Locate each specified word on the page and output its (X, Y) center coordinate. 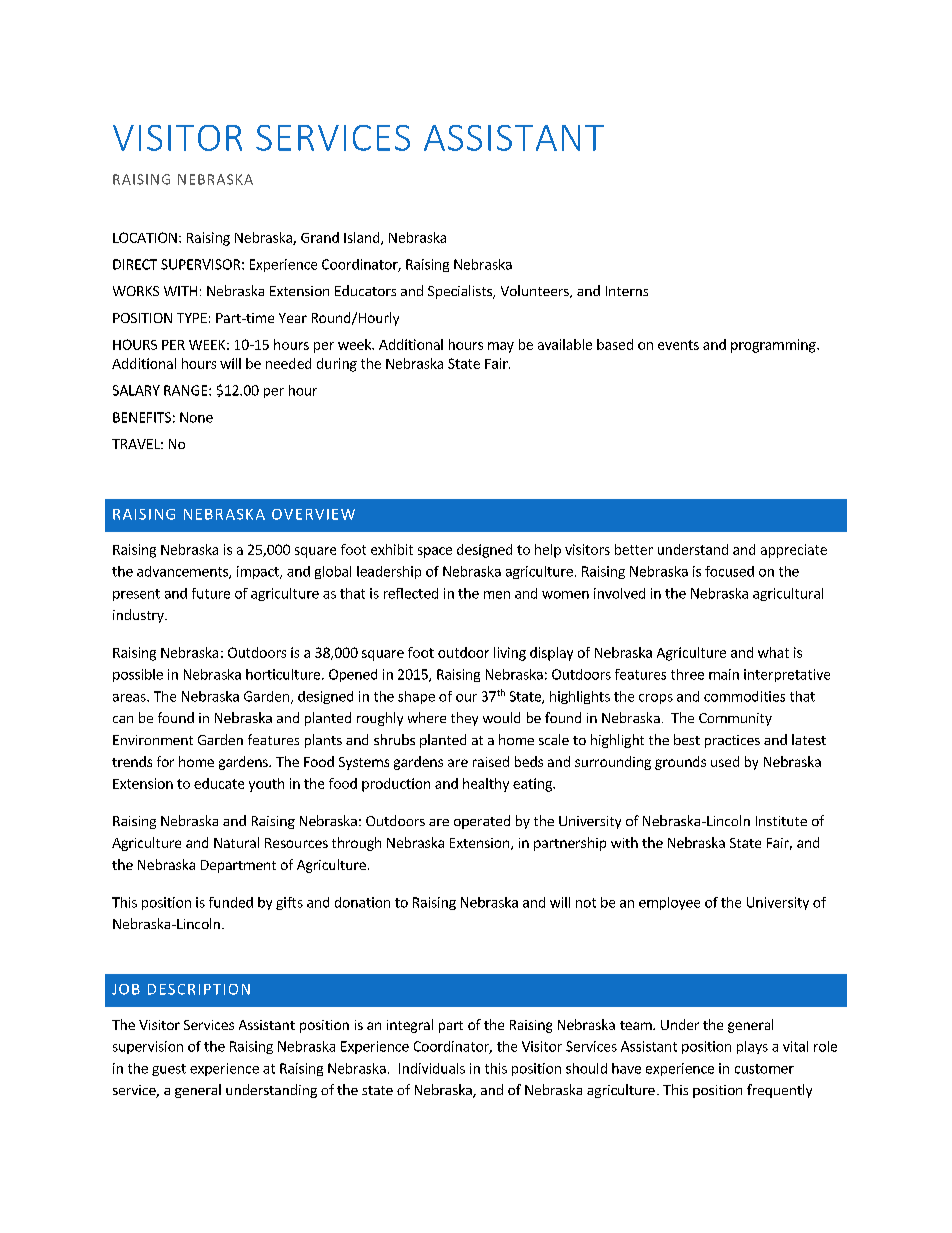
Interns (627, 291)
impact (259, 572)
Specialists (461, 292)
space (435, 552)
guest (169, 1070)
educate (219, 783)
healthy (486, 785)
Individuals (432, 1068)
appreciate (794, 551)
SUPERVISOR (200, 264)
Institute (781, 821)
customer (764, 1069)
